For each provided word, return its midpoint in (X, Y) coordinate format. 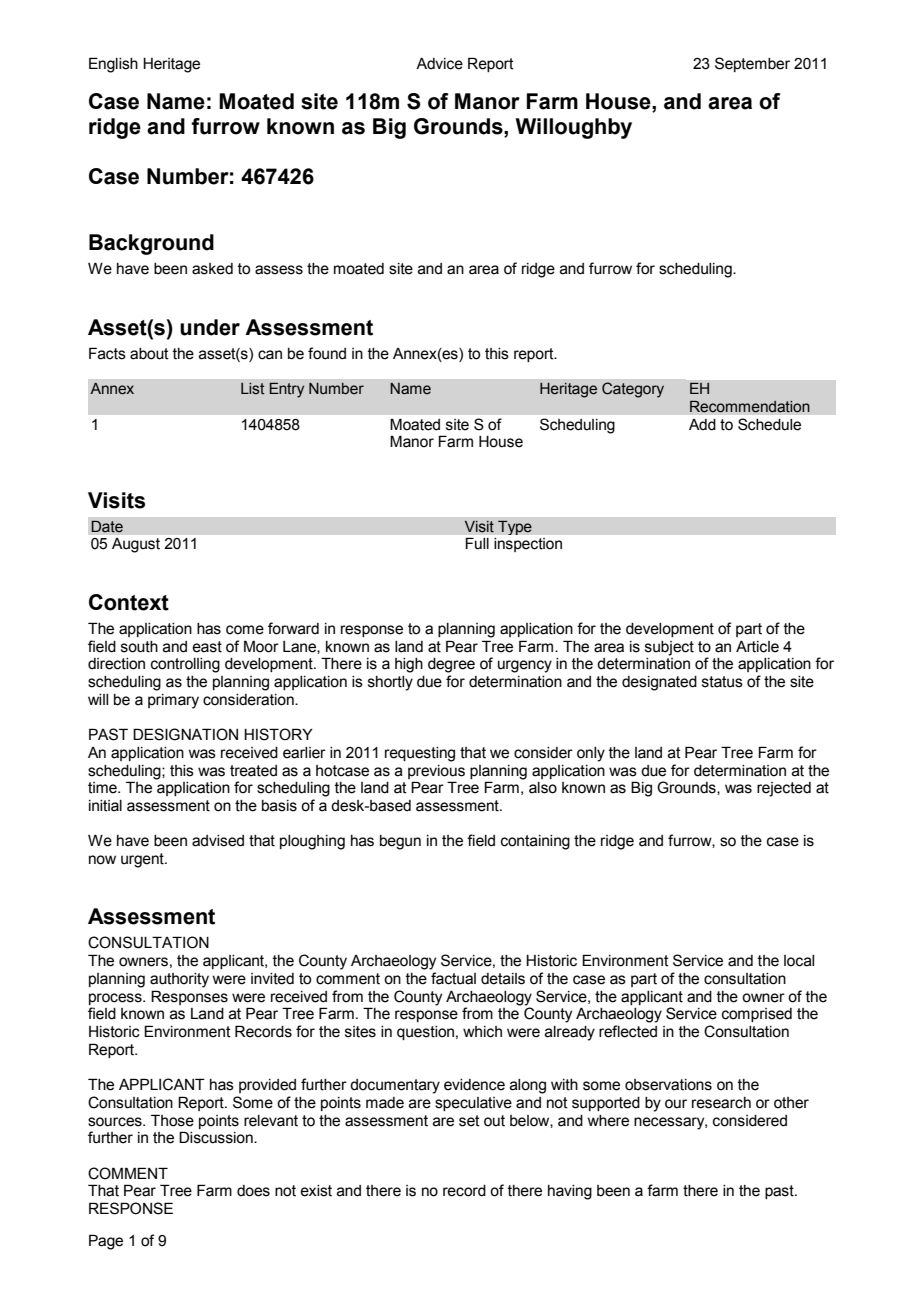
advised (218, 841)
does (253, 1191)
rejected (784, 789)
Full (477, 543)
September (752, 64)
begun (400, 842)
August (136, 545)
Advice (439, 64)
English (113, 65)
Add (702, 425)
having (570, 1192)
